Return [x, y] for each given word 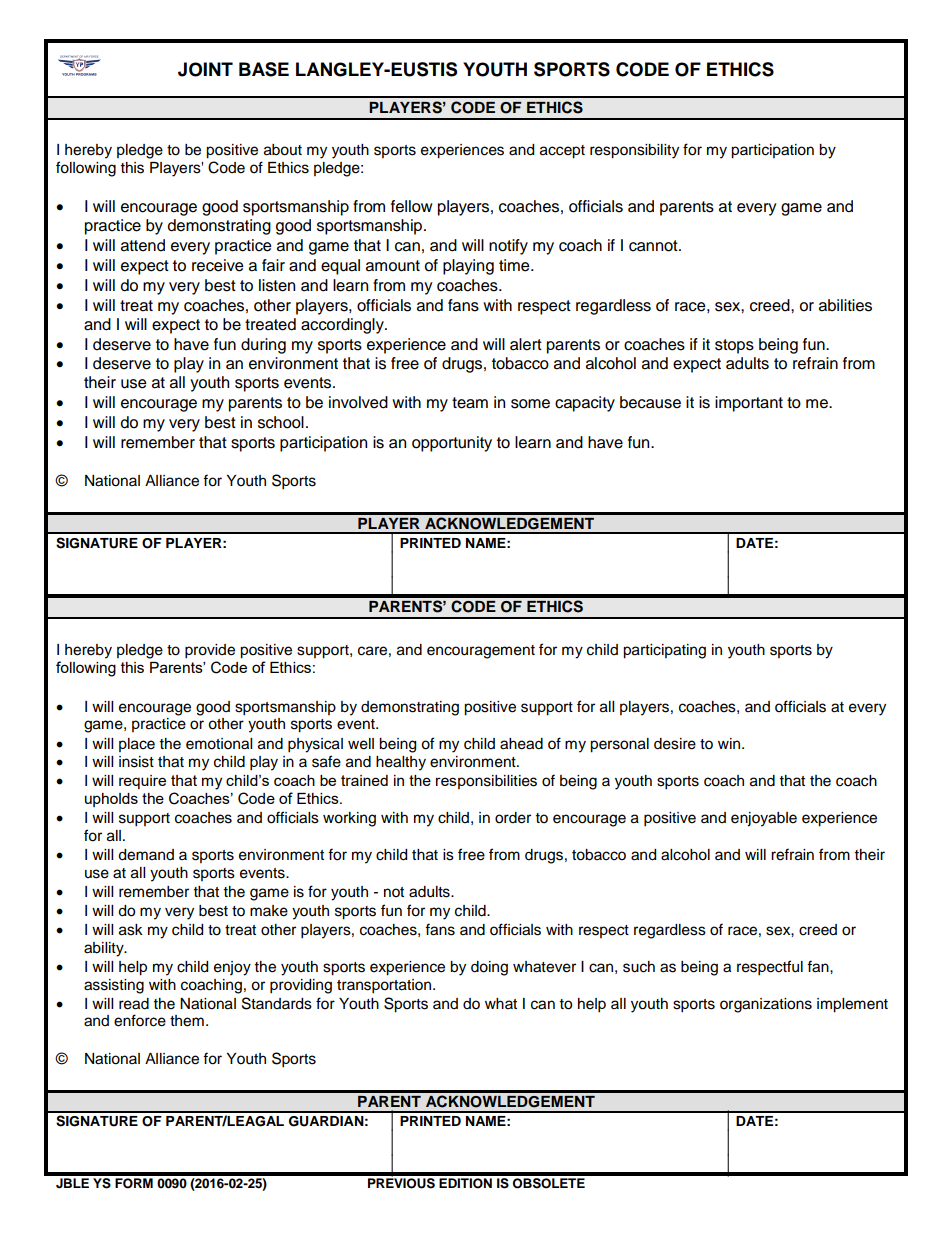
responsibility [634, 151]
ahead [521, 744]
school [281, 422]
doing [489, 968]
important [749, 404]
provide [210, 651]
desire [675, 744]
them [187, 1021]
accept [562, 152]
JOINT [205, 69]
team [470, 403]
